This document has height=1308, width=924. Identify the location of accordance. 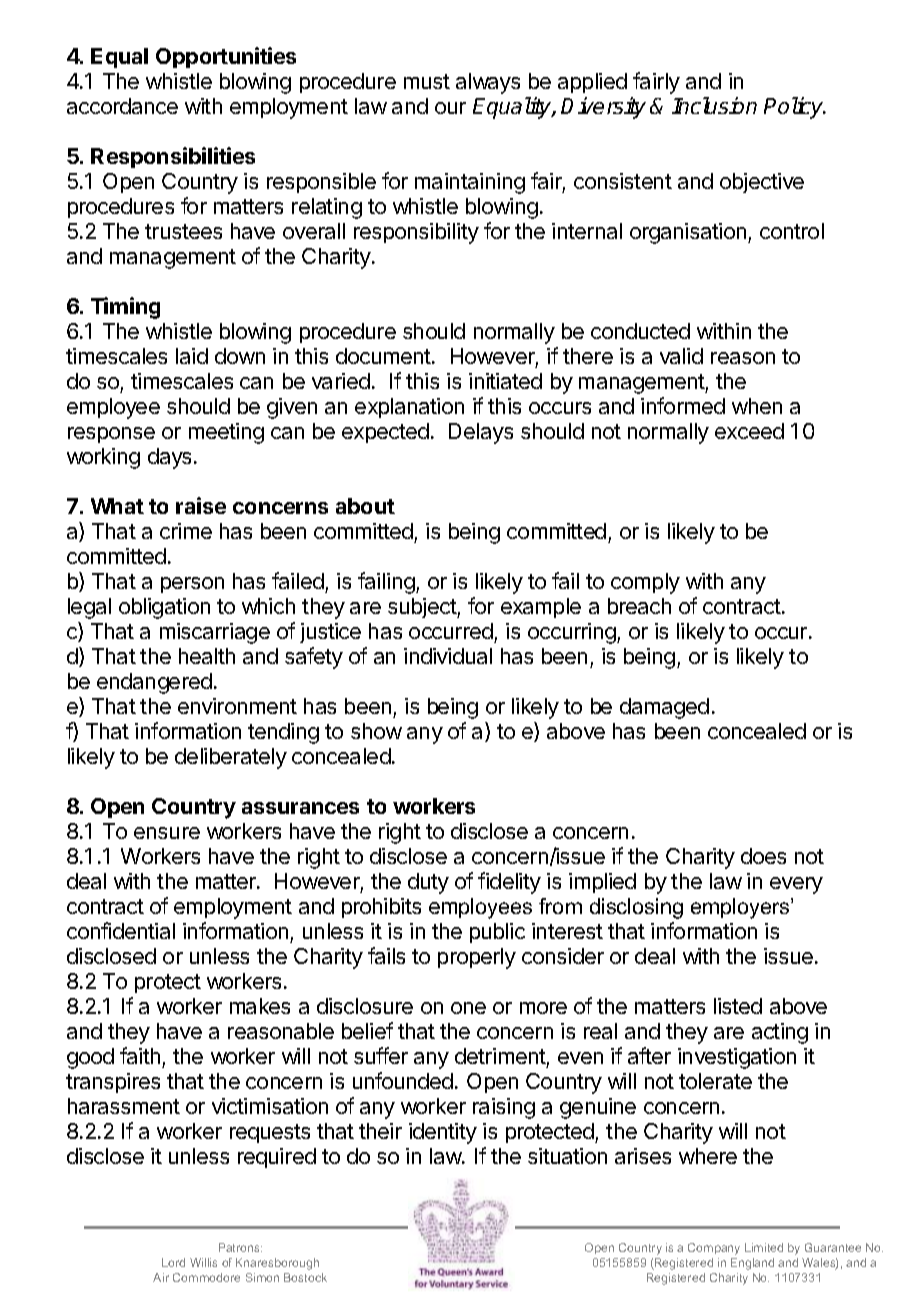
(122, 106).
